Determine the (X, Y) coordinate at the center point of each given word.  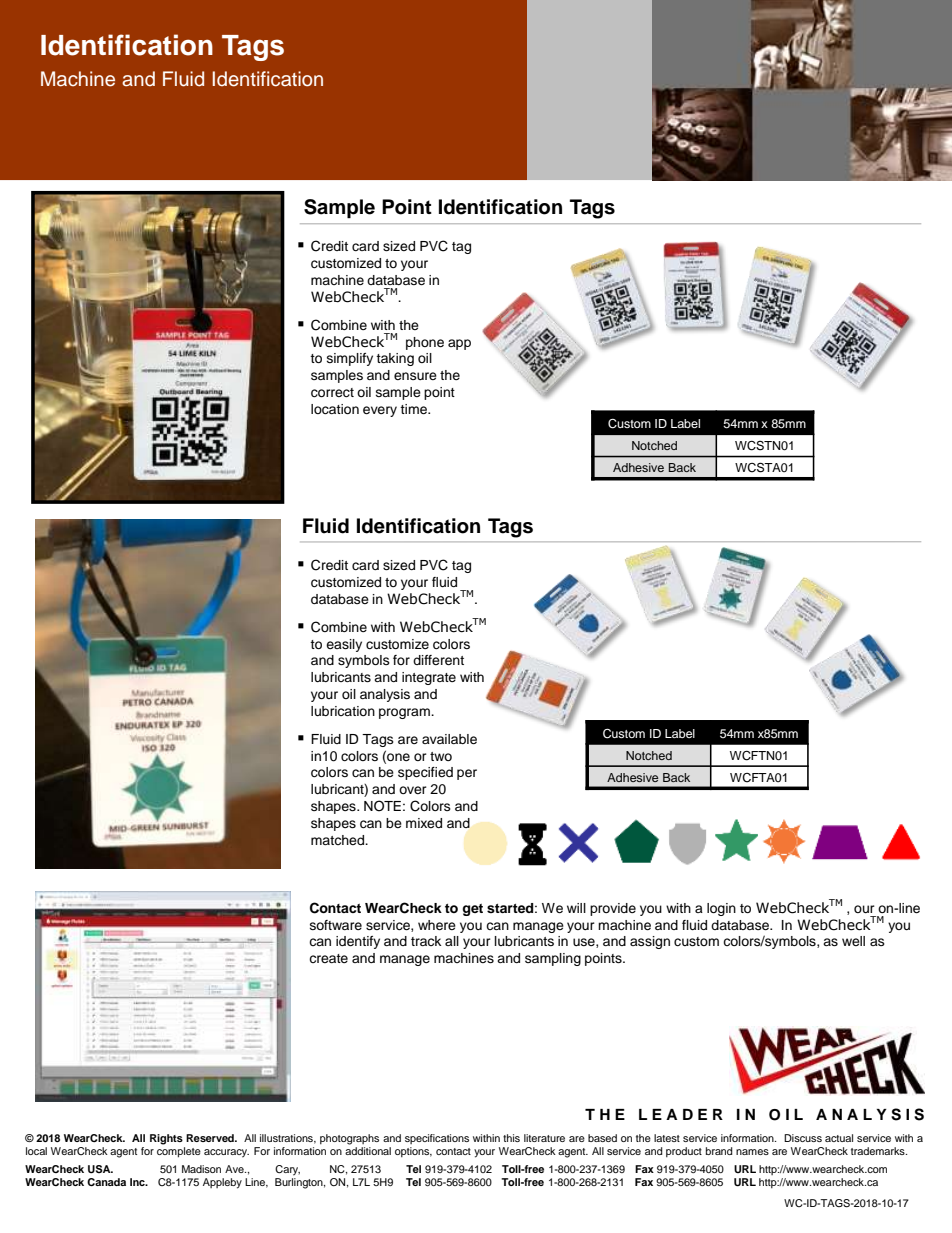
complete (179, 1152)
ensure (415, 376)
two (441, 756)
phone (425, 343)
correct (332, 393)
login (721, 909)
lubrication (343, 711)
